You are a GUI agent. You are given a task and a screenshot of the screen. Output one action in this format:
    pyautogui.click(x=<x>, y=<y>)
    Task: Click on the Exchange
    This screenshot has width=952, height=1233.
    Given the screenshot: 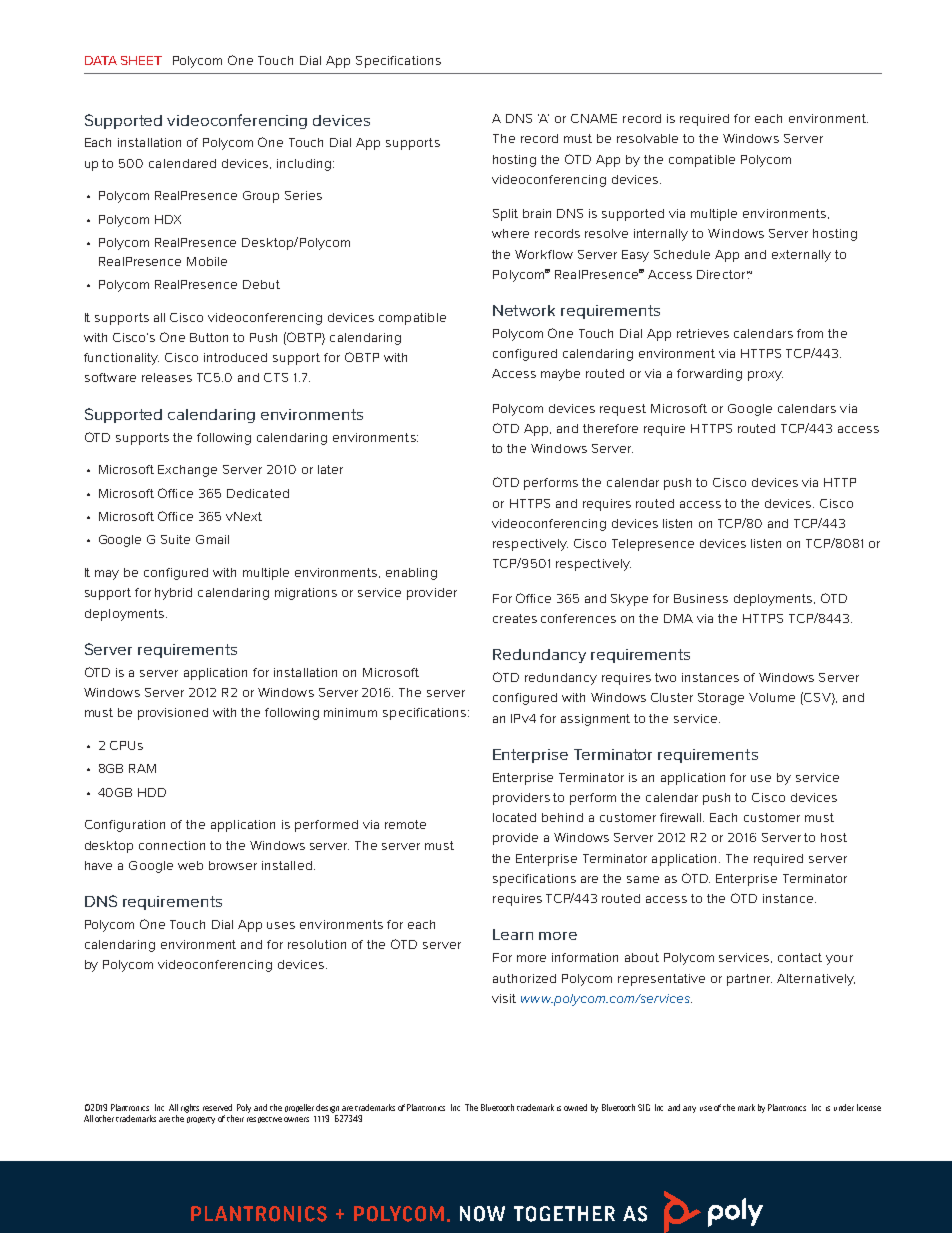 What is the action you would take?
    pyautogui.click(x=187, y=471)
